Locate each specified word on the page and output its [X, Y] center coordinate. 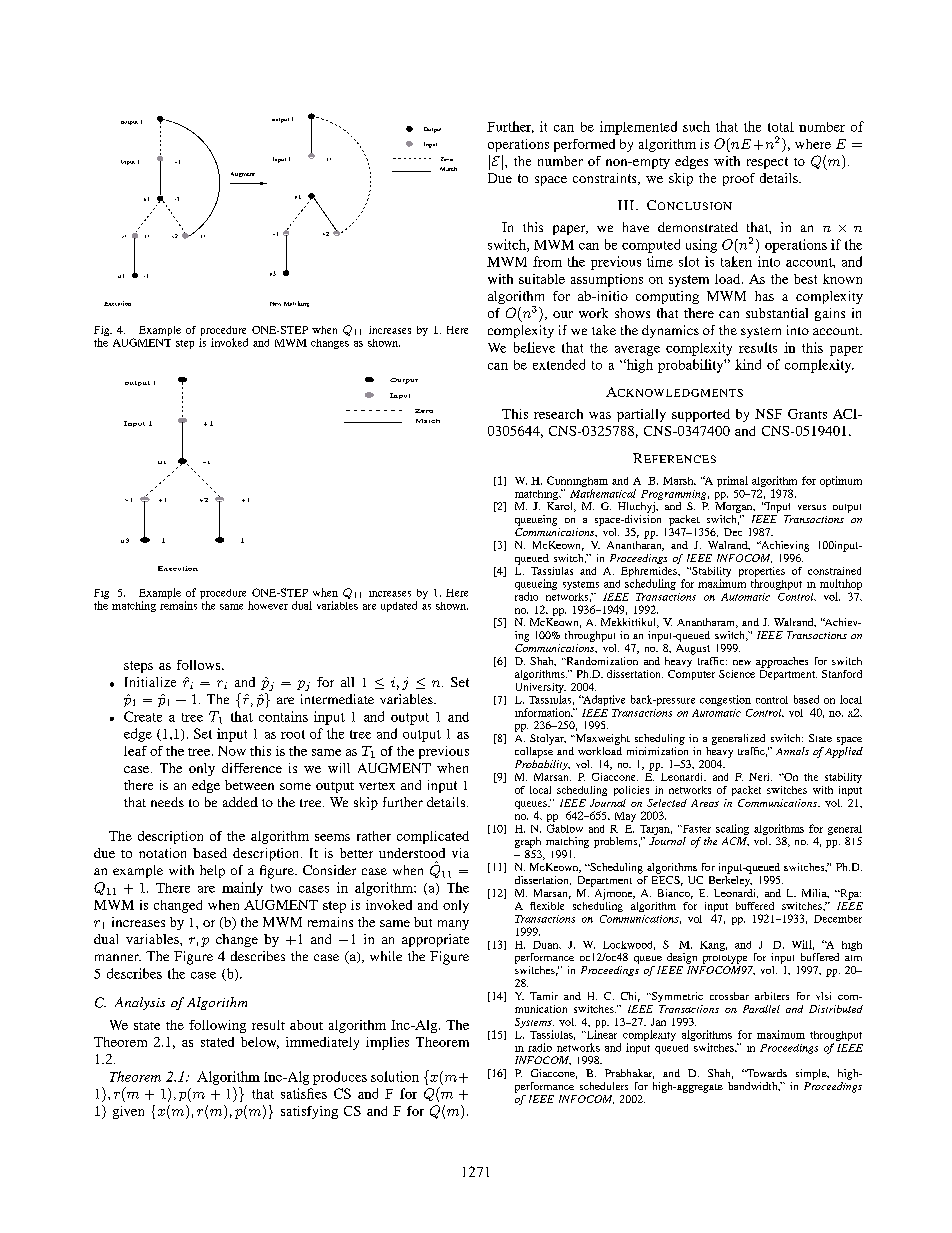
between [249, 785]
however [268, 605]
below [260, 1043]
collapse [534, 752]
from [547, 261]
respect [767, 163]
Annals [792, 751]
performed [584, 145]
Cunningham [577, 483]
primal [732, 481]
